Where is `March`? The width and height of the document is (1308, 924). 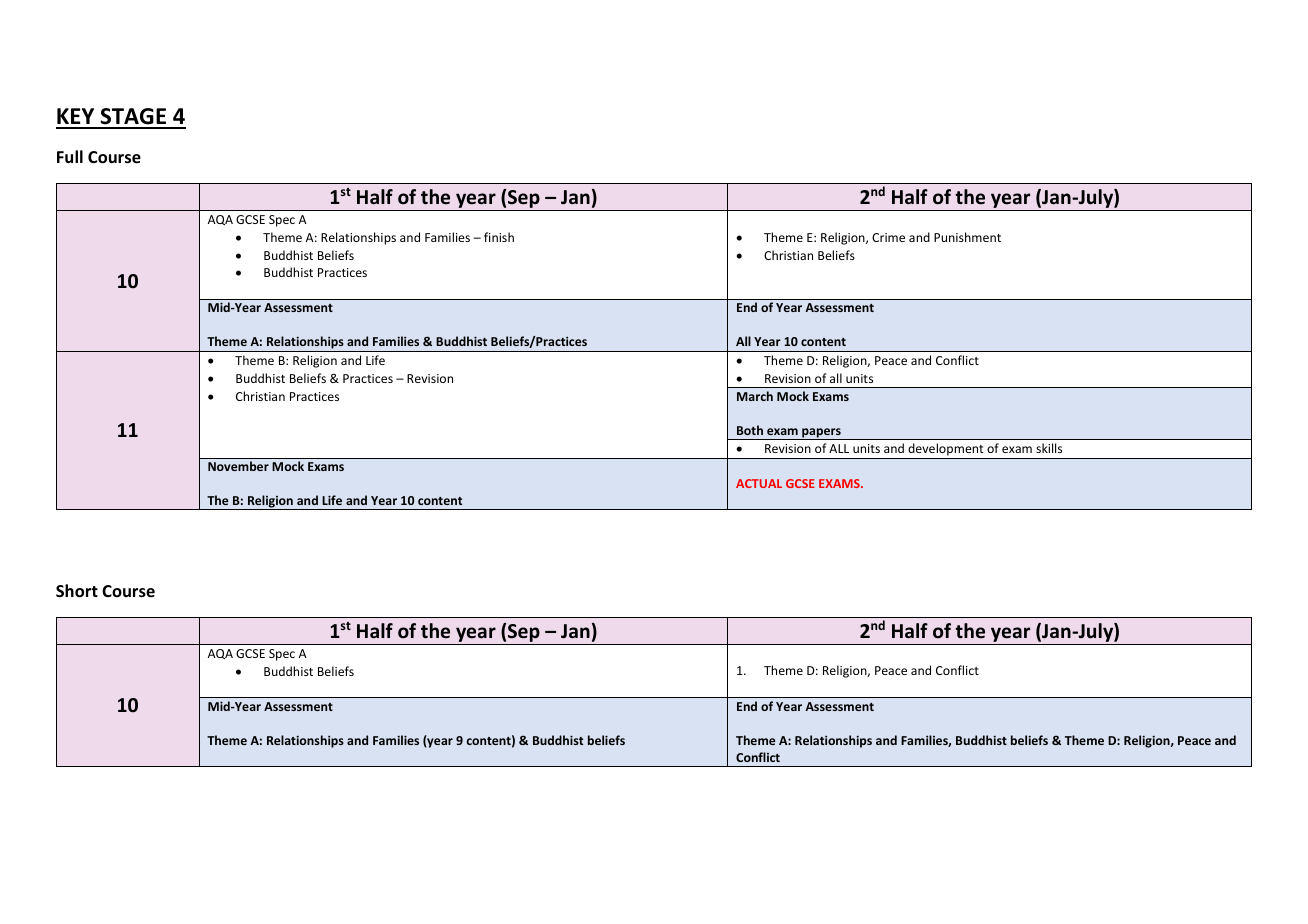
March is located at coordinates (755, 396).
